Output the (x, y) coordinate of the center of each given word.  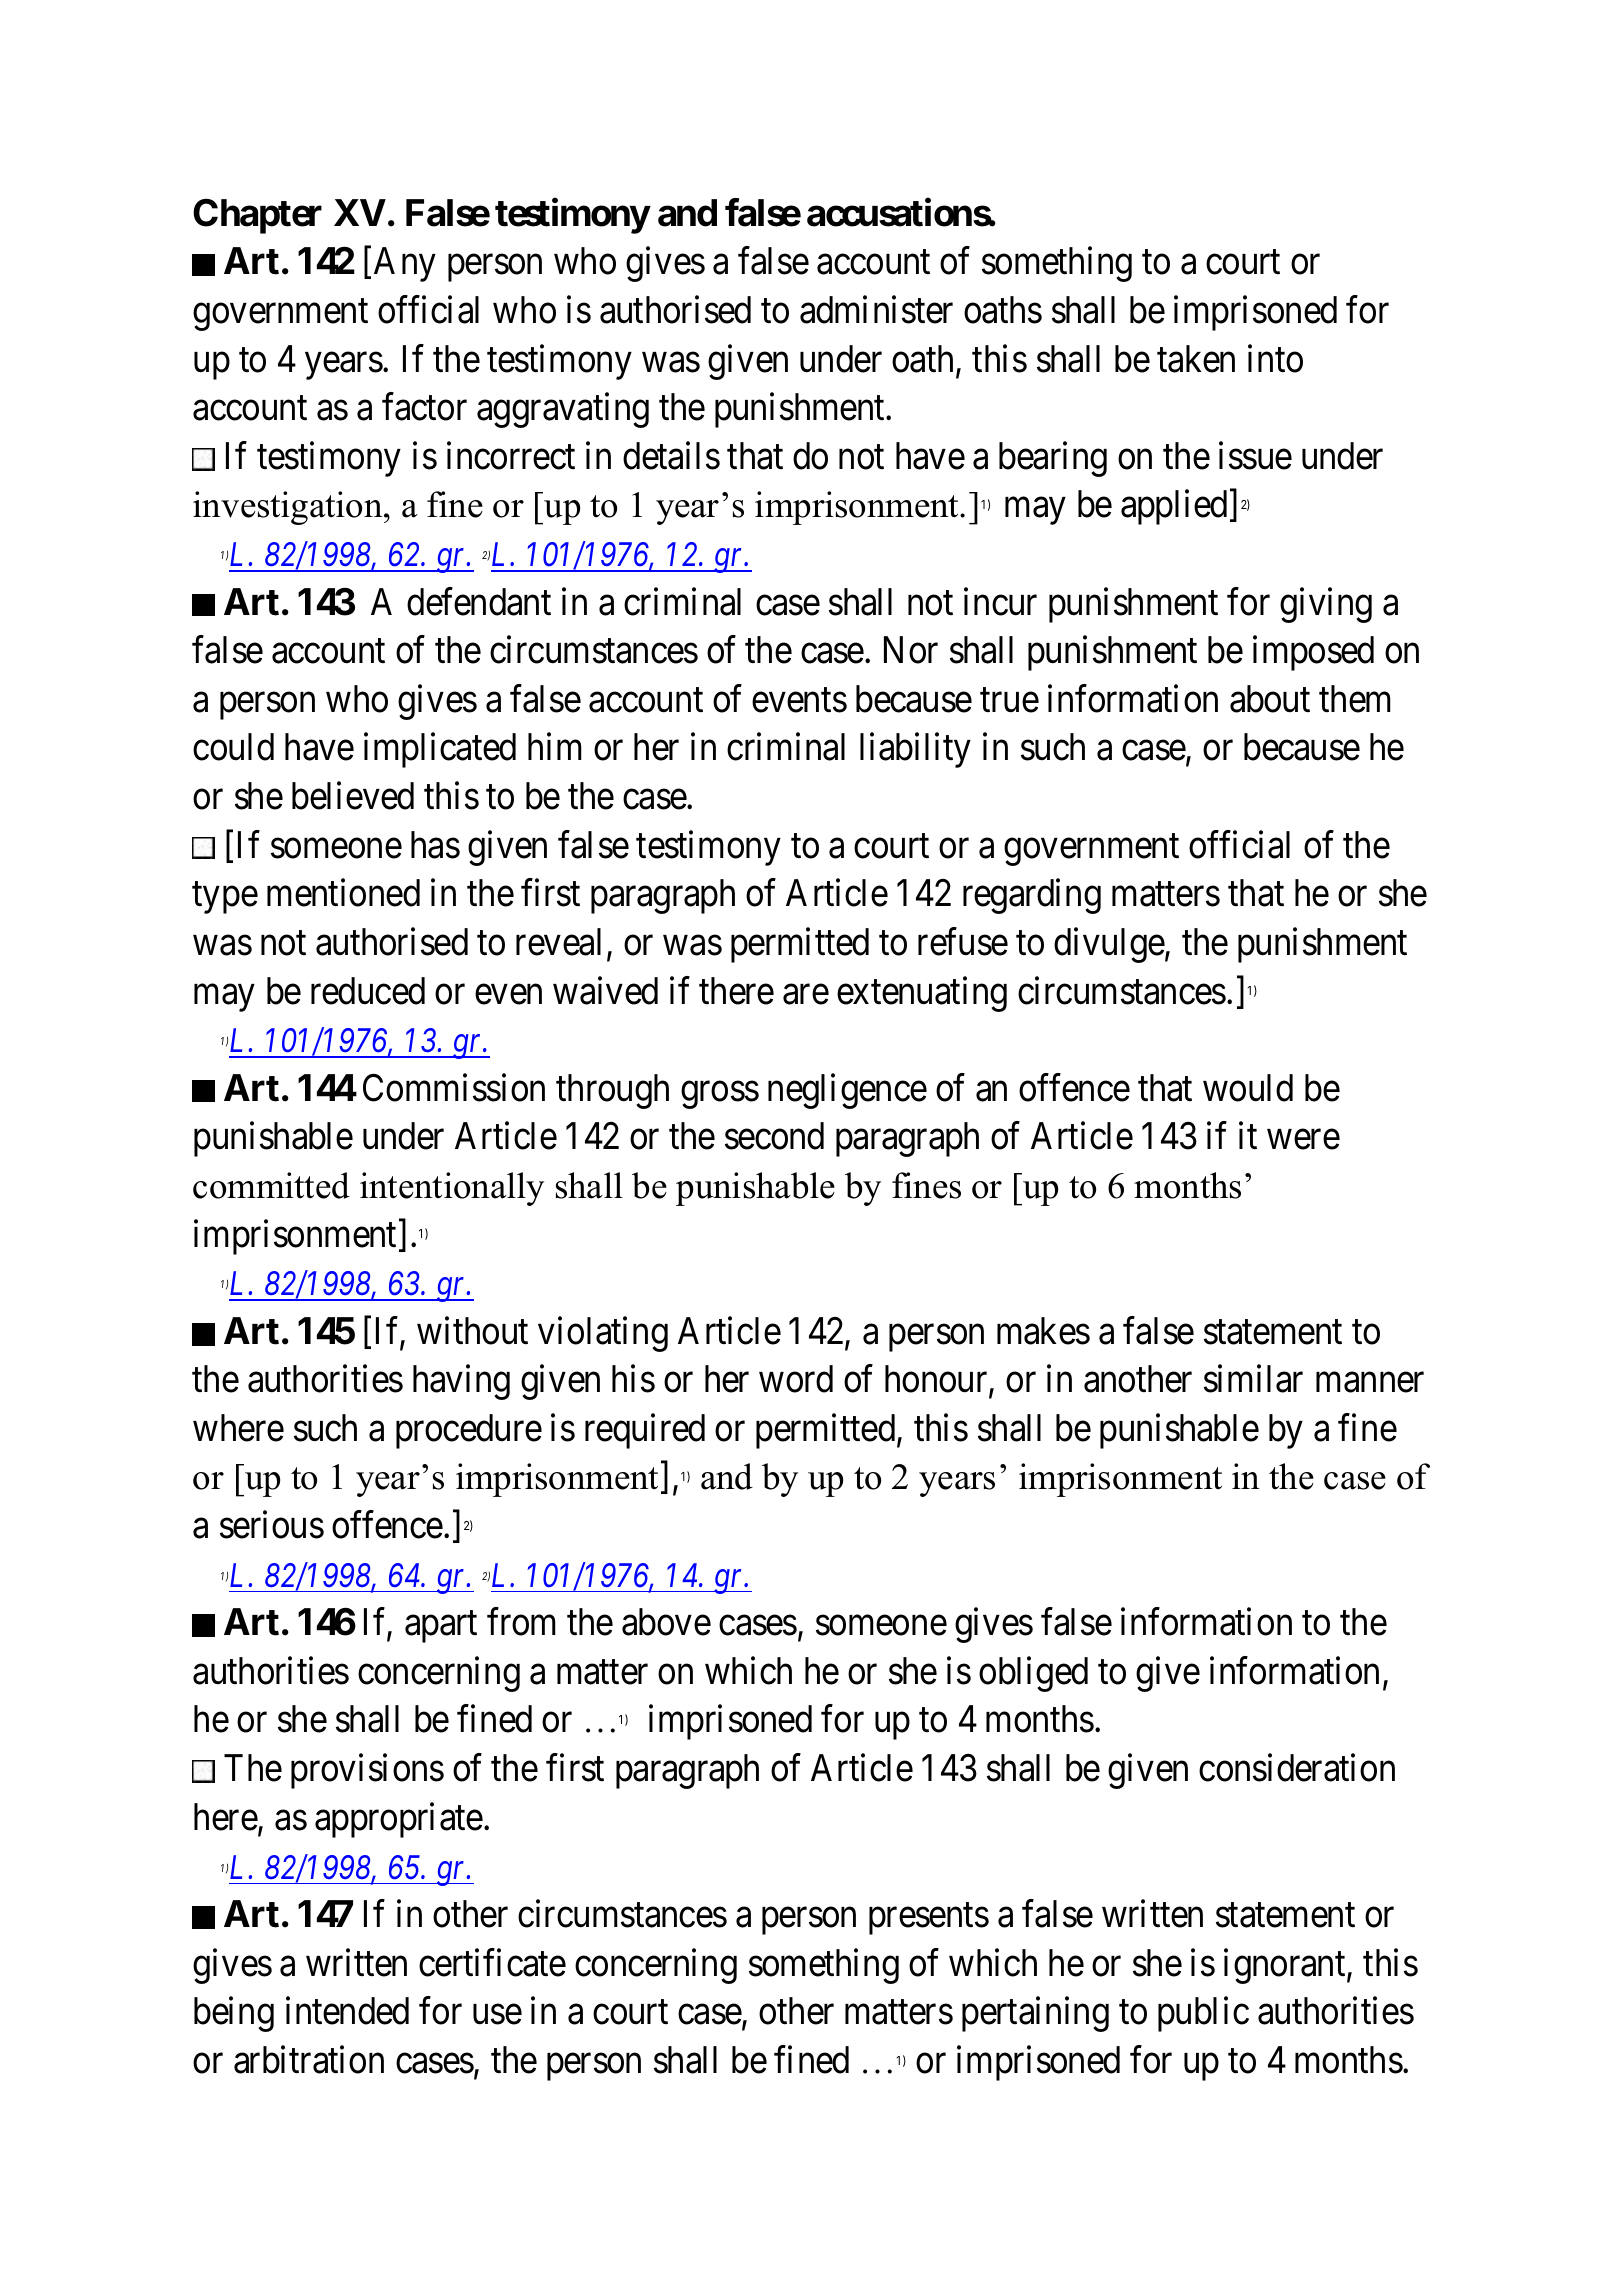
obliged (1033, 1674)
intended (347, 2011)
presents (929, 1919)
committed (271, 1185)
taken (1196, 359)
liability (915, 750)
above (666, 1622)
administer (876, 310)
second (774, 1136)
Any (405, 264)
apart (441, 1627)
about (1270, 699)
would (1248, 1088)
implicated (440, 750)
